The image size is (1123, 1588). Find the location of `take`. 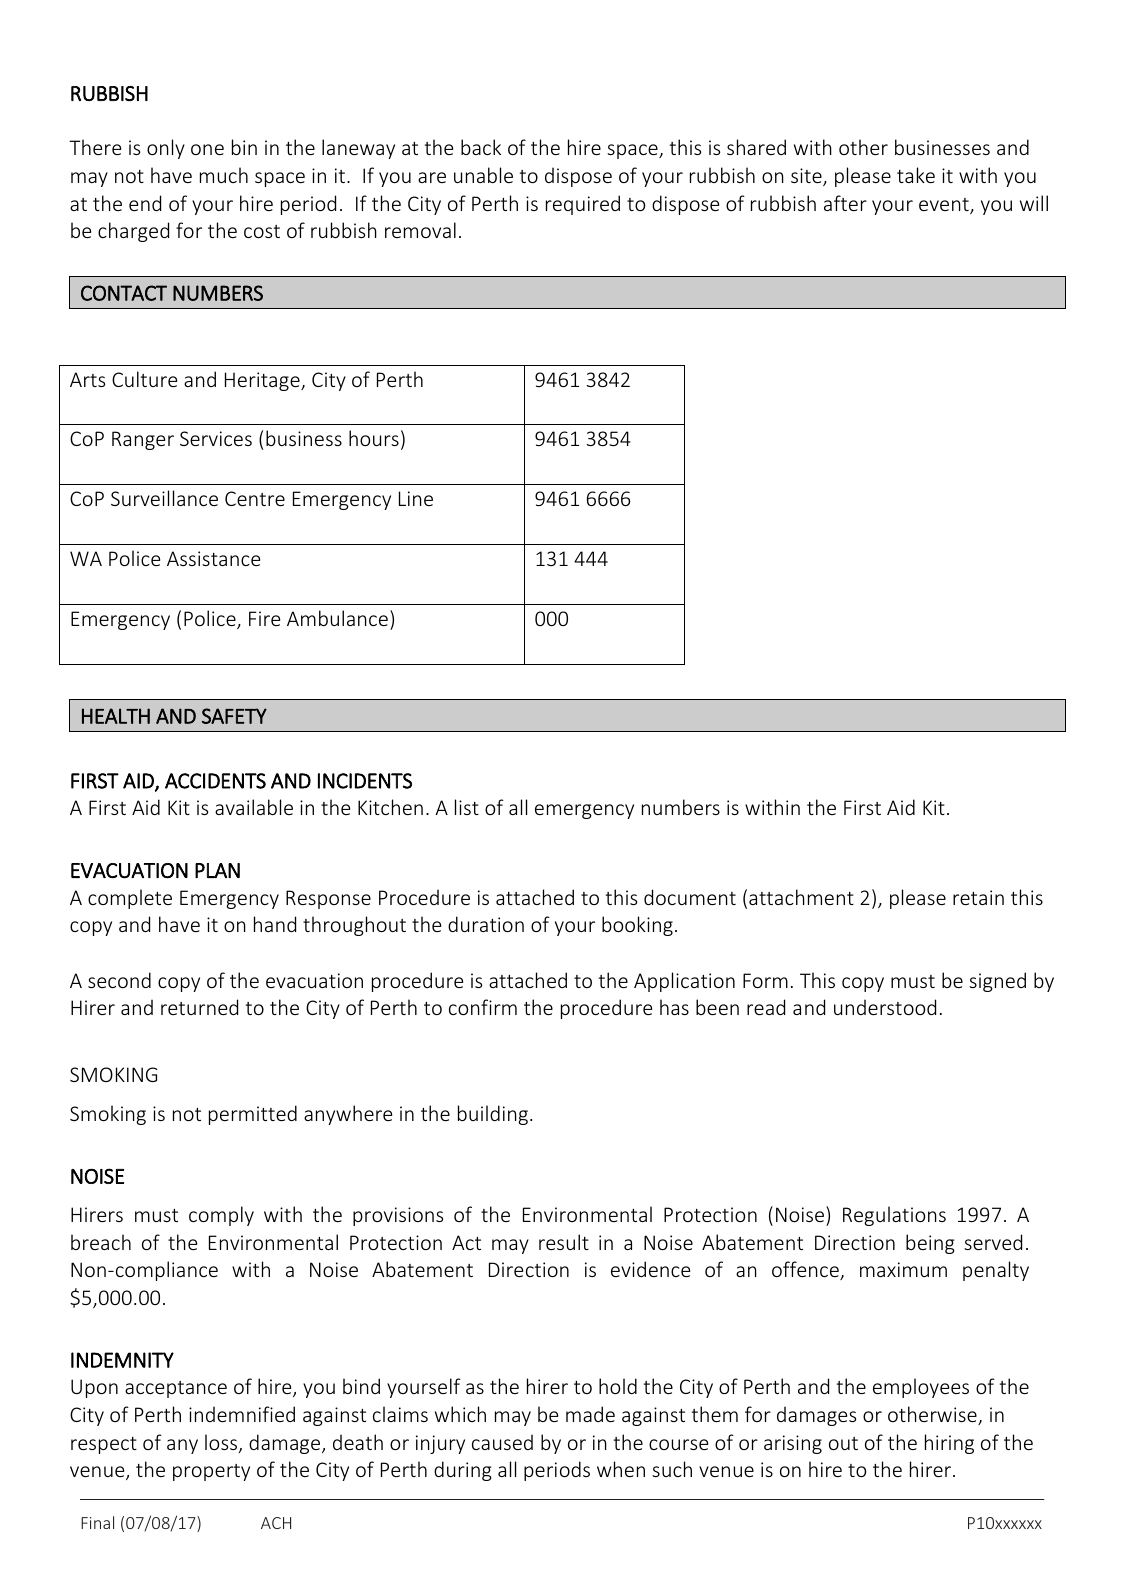

take is located at coordinates (916, 175).
